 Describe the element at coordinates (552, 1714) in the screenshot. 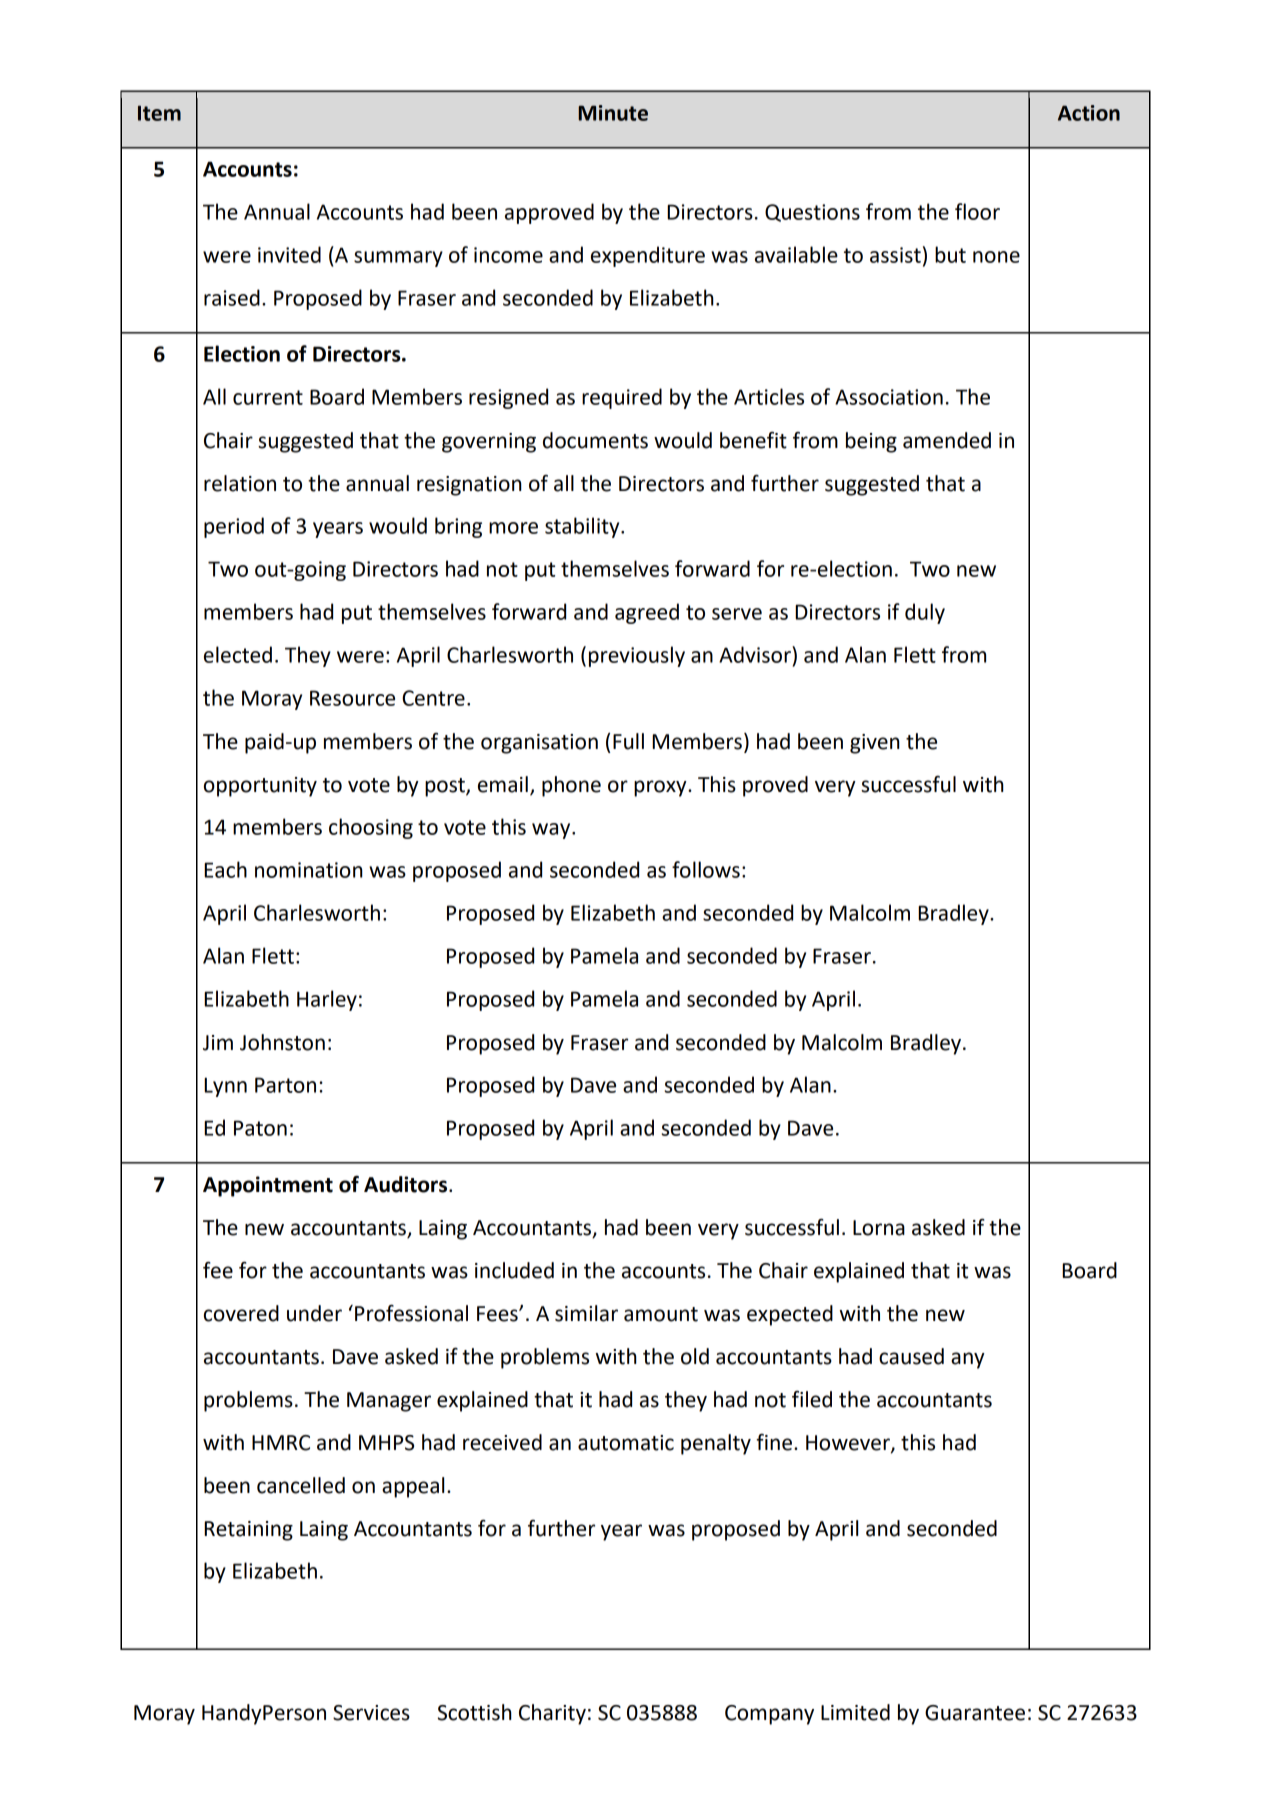

I see `Charity` at that location.
